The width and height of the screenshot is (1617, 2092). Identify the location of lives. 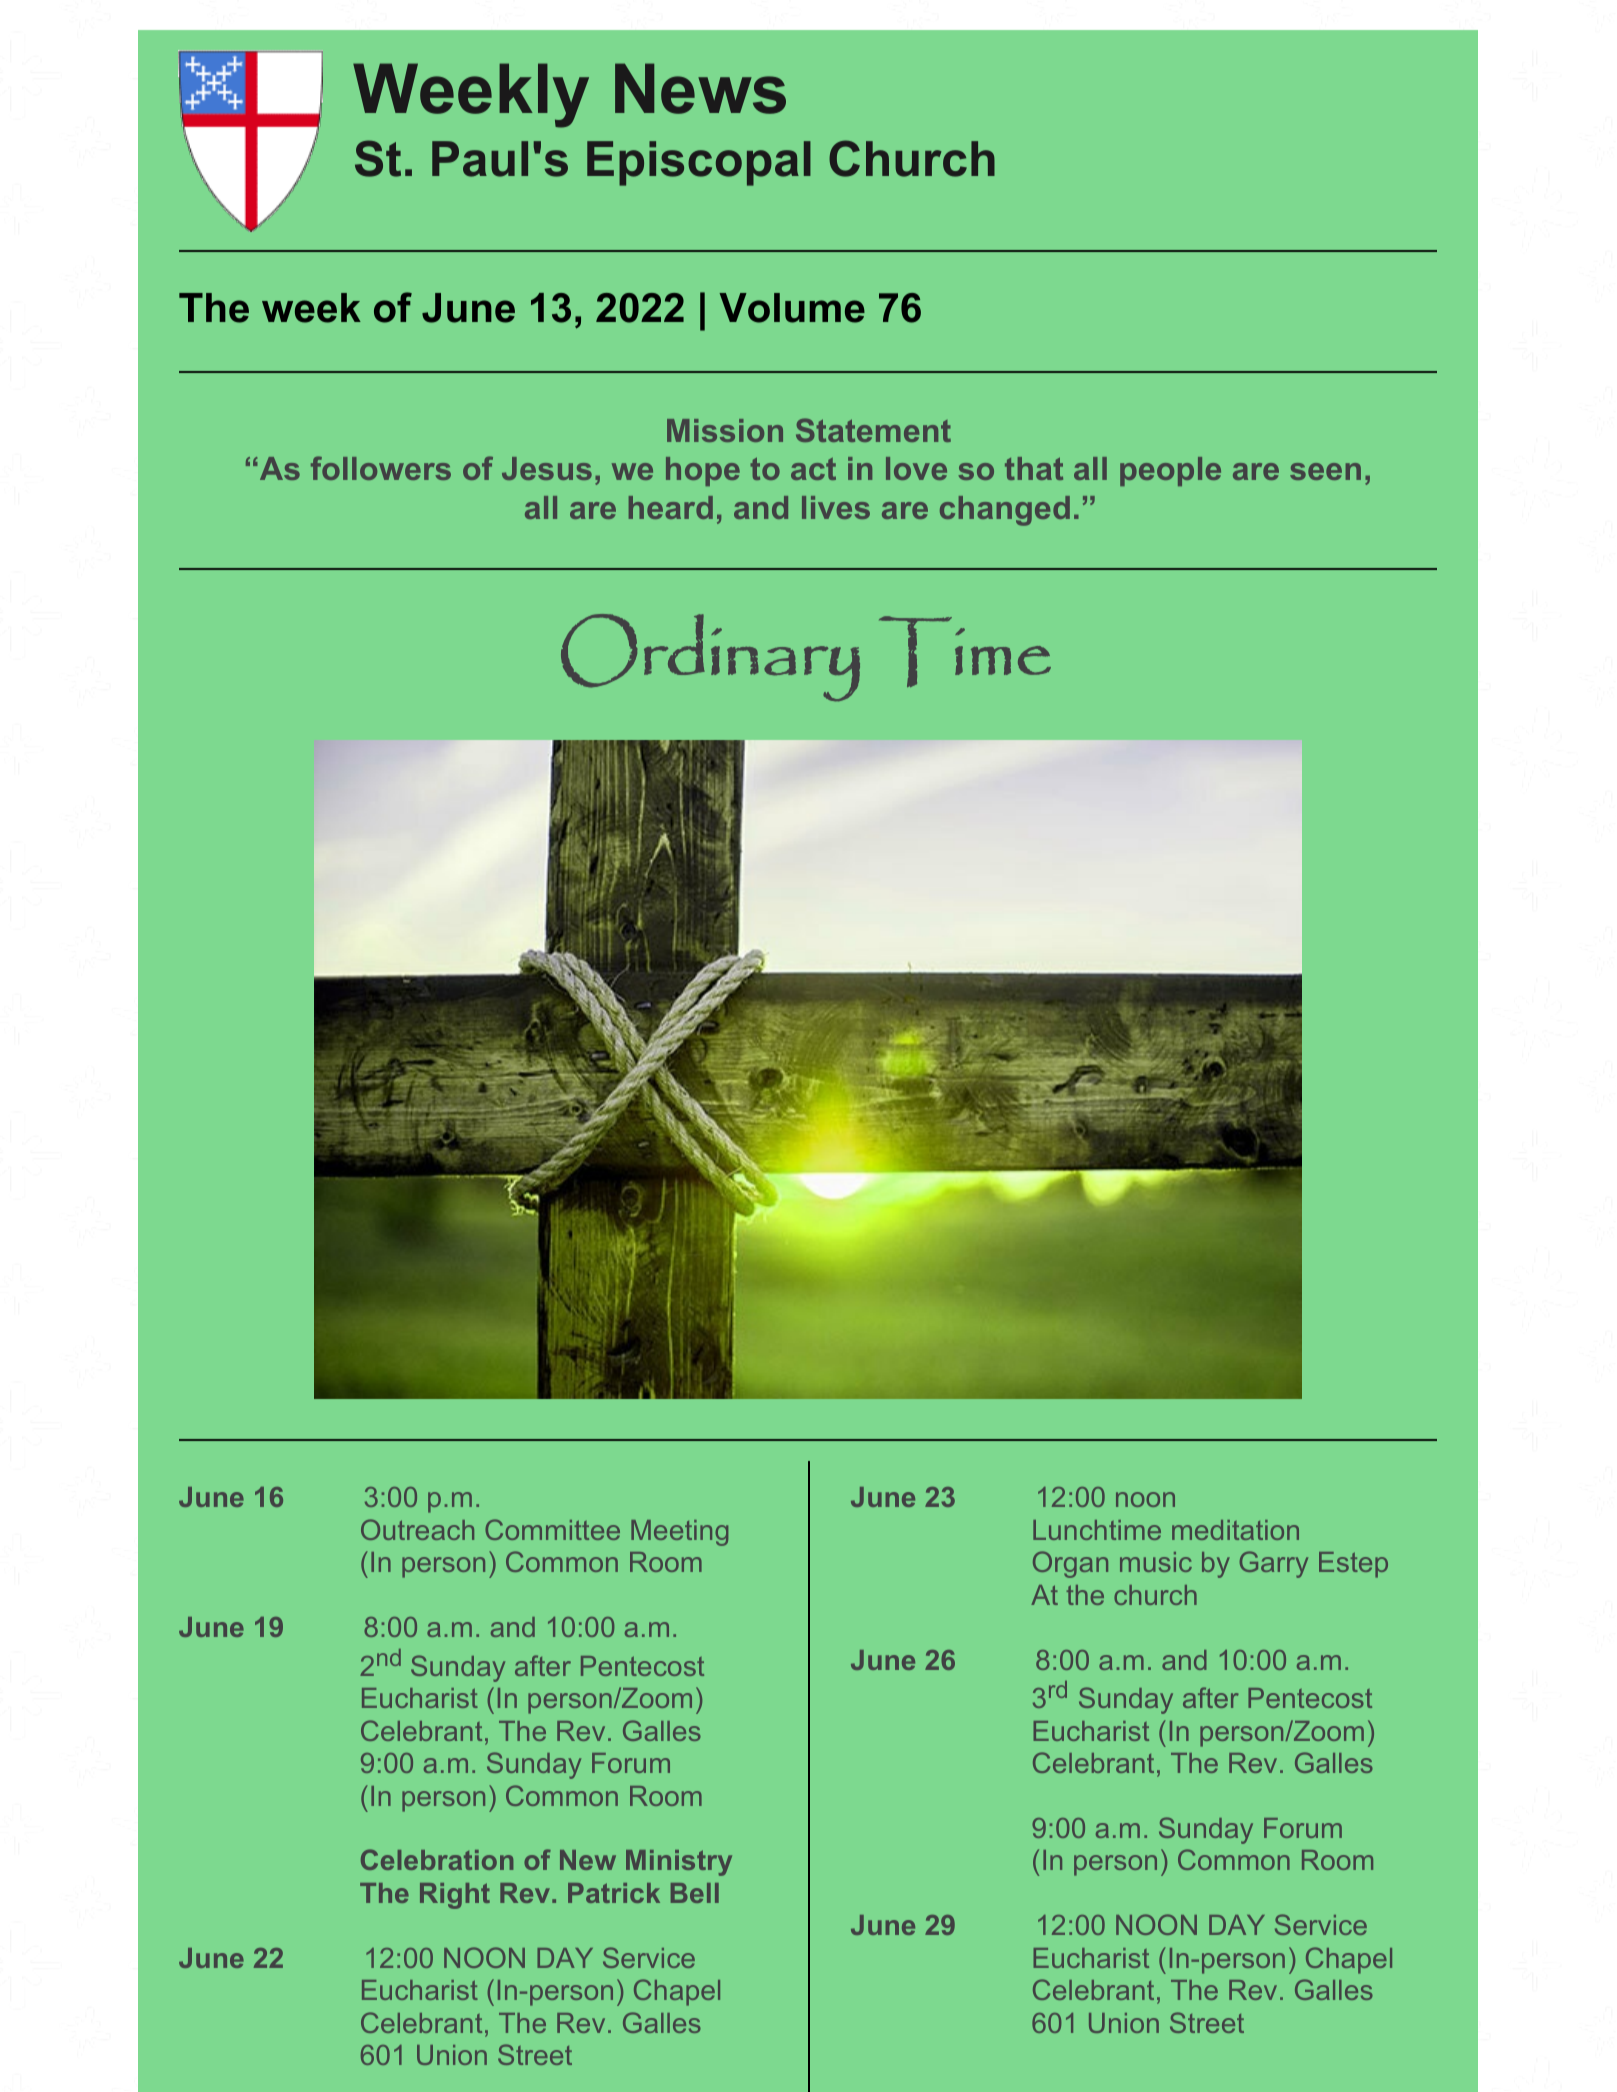
(836, 507).
